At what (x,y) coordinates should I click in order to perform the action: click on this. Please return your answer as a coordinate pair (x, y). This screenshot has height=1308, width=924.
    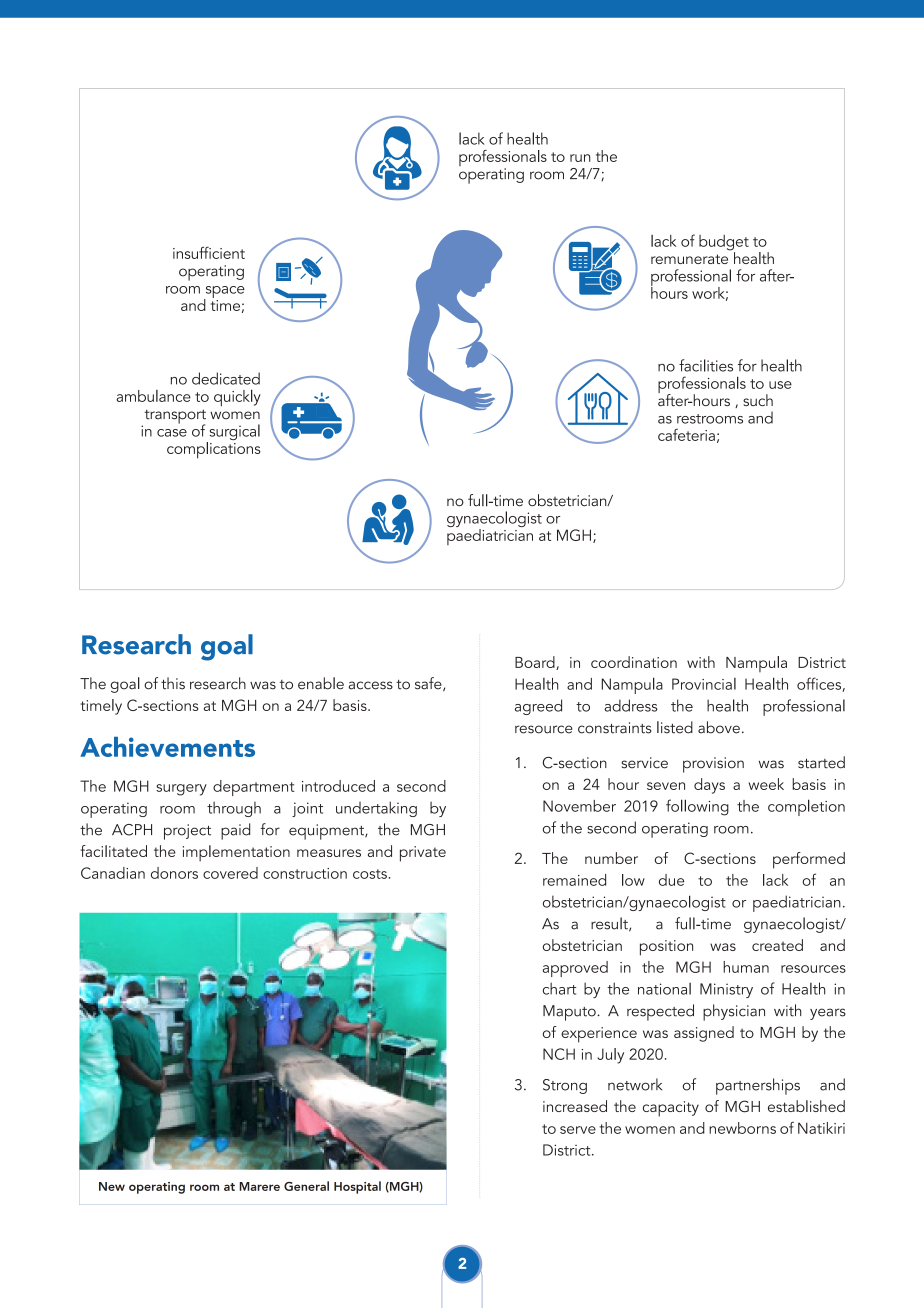
    Looking at the image, I should click on (173, 683).
